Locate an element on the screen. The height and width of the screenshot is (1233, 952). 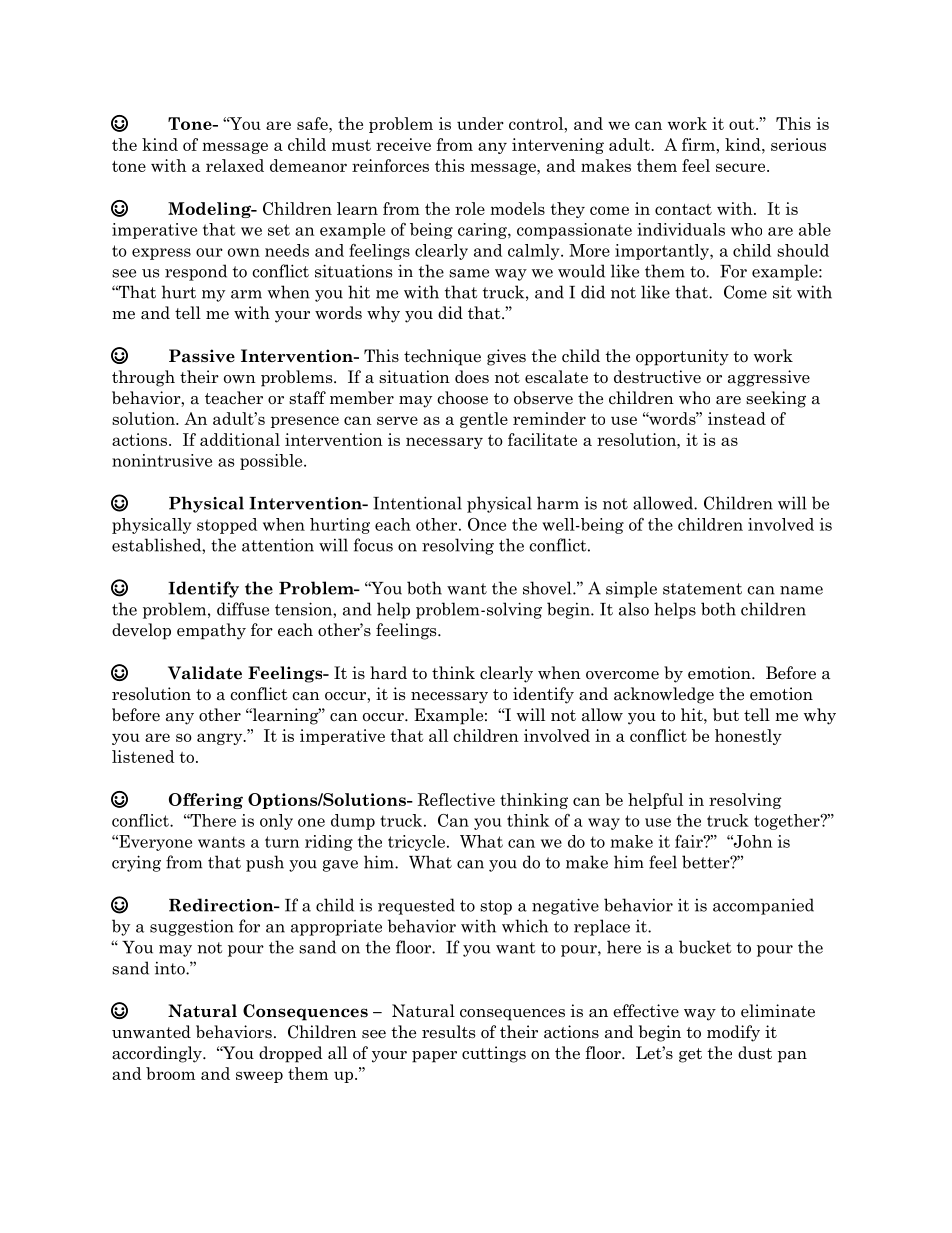
relaxed is located at coordinates (235, 165).
